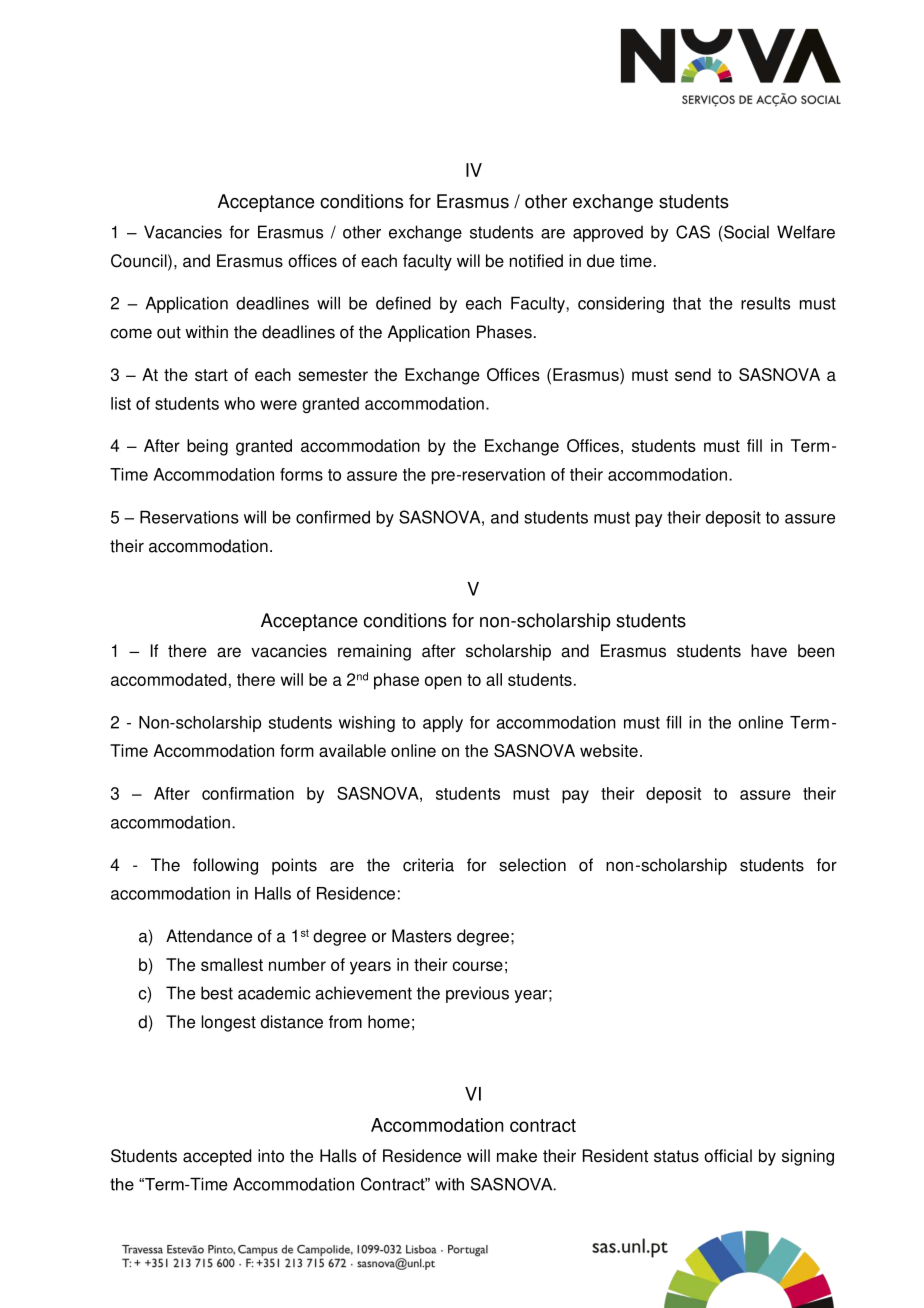 The image size is (924, 1308). What do you see at coordinates (728, 1156) in the screenshot?
I see `official` at bounding box center [728, 1156].
